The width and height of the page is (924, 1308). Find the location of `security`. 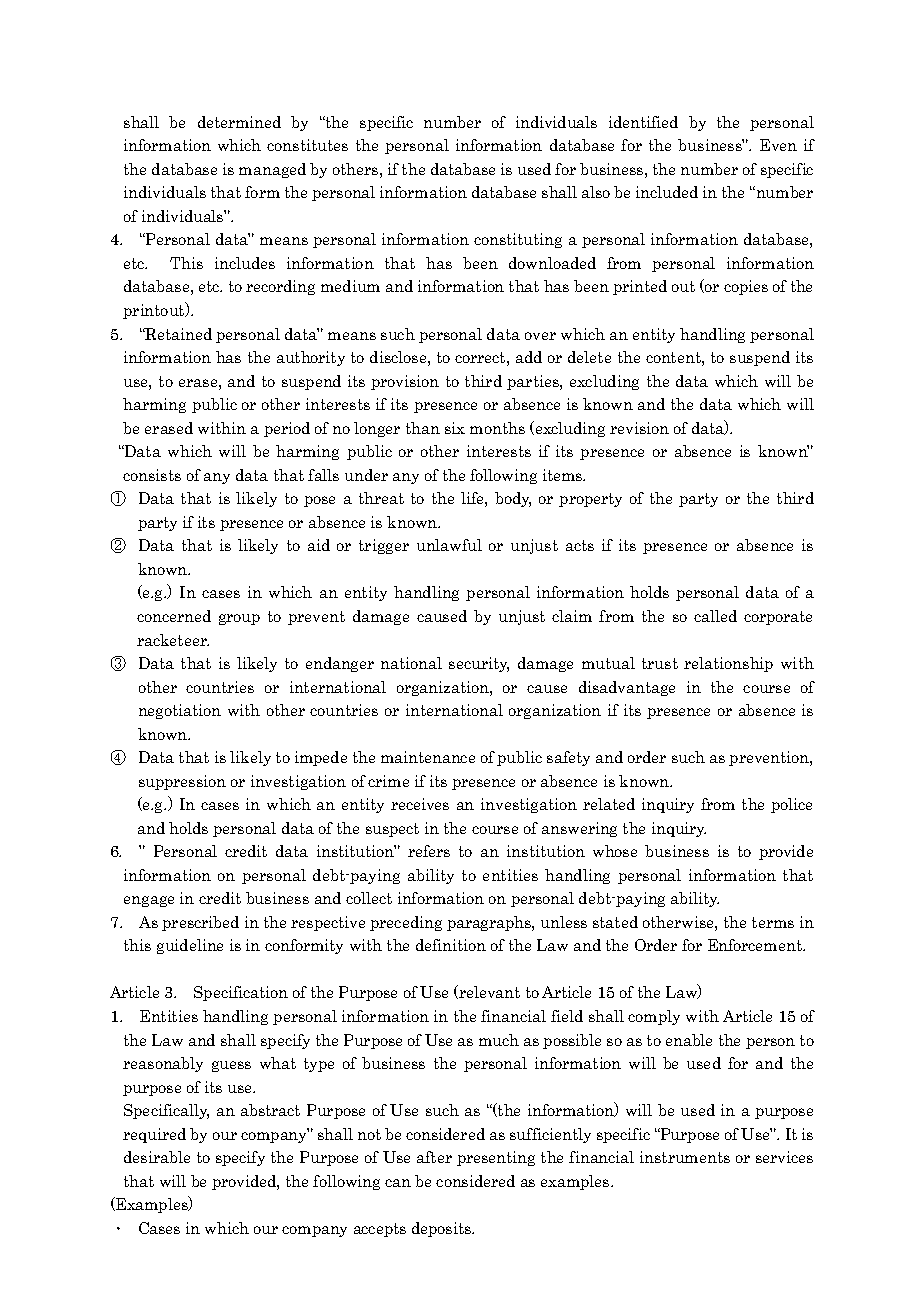

security is located at coordinates (479, 664).
